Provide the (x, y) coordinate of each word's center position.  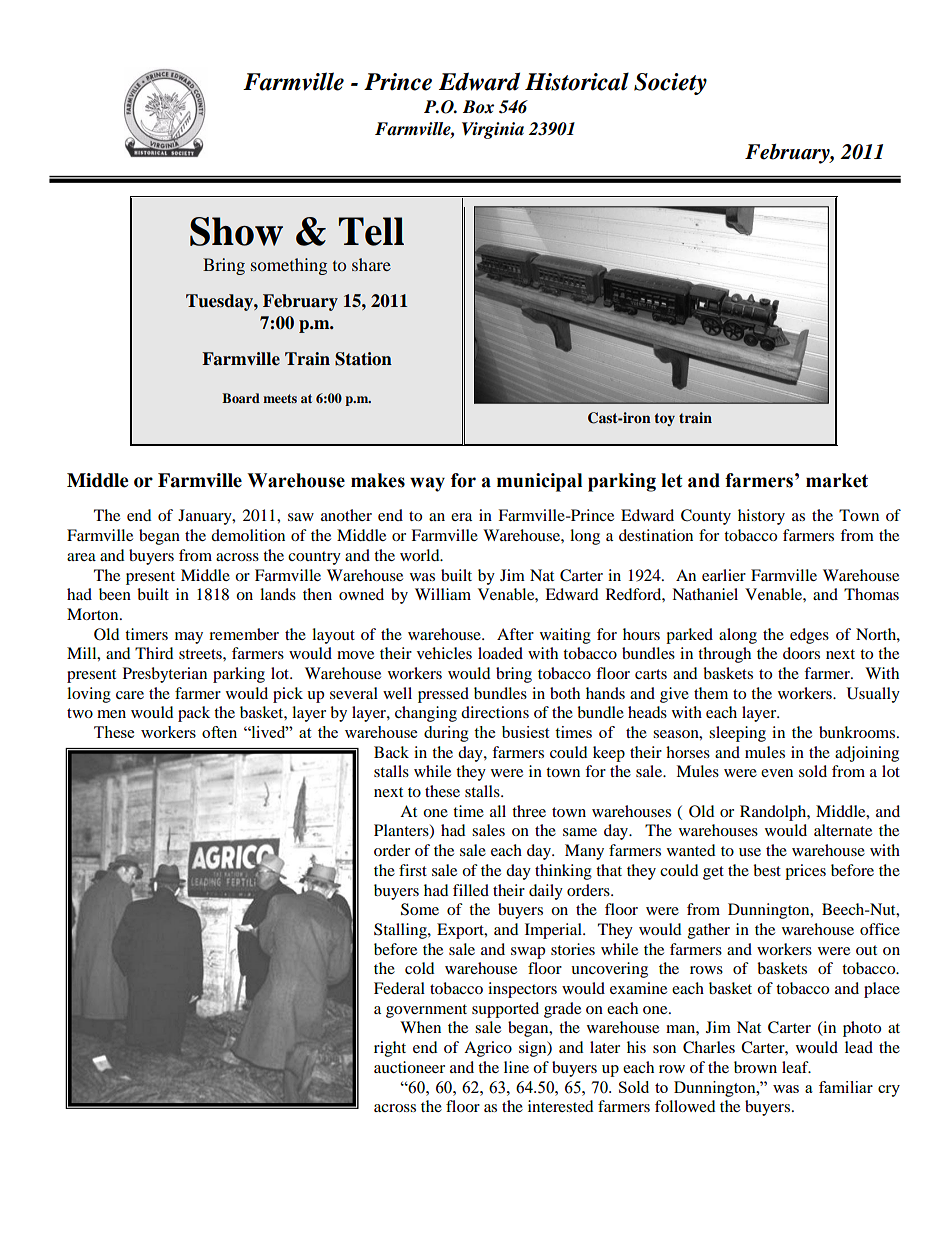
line (516, 1067)
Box (478, 106)
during (446, 734)
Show (236, 231)
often (219, 732)
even (777, 773)
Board (241, 398)
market (837, 480)
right (390, 1049)
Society (670, 84)
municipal (539, 482)
